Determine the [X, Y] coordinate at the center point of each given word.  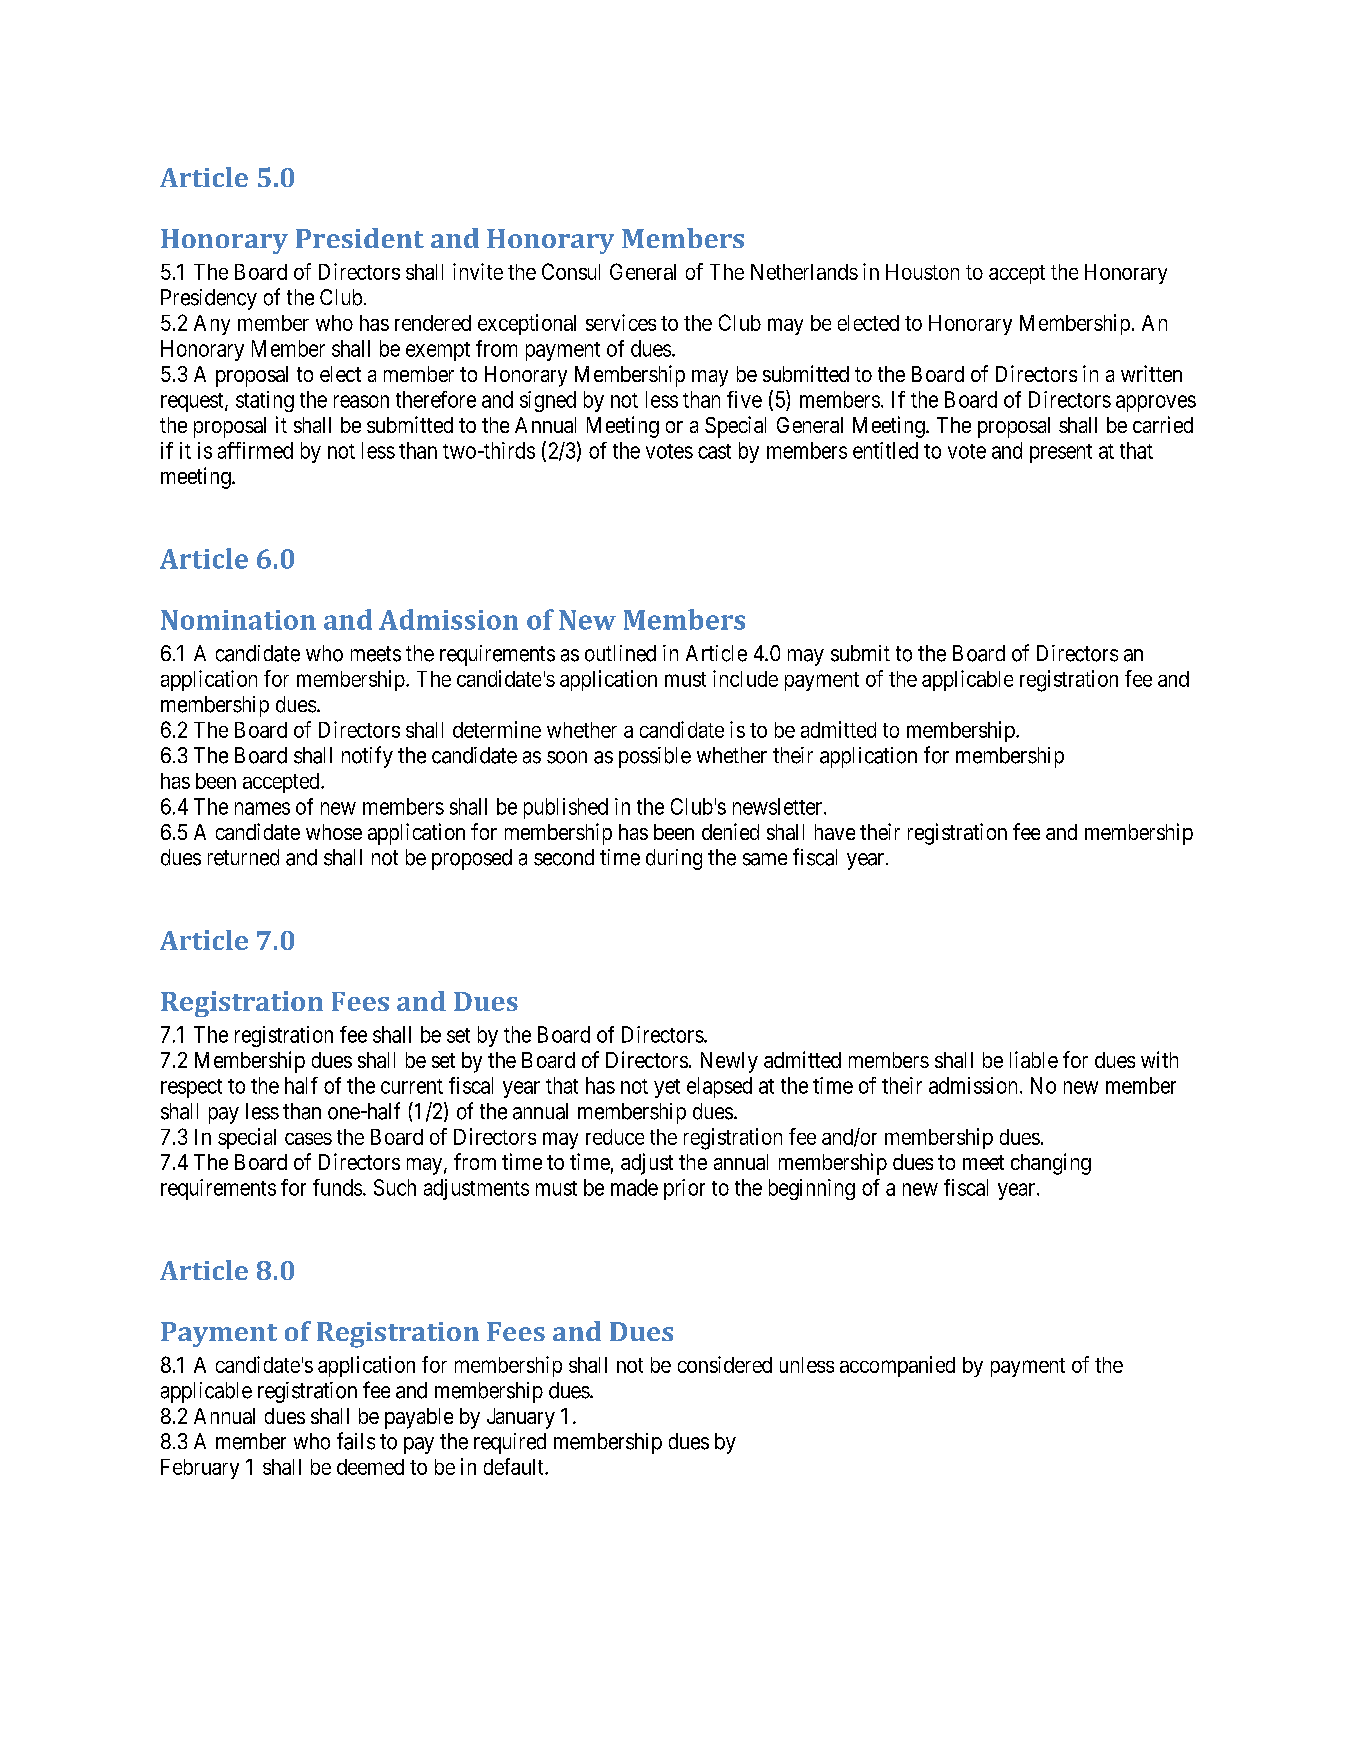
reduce [615, 1137]
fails [356, 1441]
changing [1051, 1164]
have [835, 832]
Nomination [238, 620]
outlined [620, 653]
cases [308, 1139]
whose [334, 832]
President [360, 238]
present [1061, 453]
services [621, 322]
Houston [922, 272]
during [674, 859]
